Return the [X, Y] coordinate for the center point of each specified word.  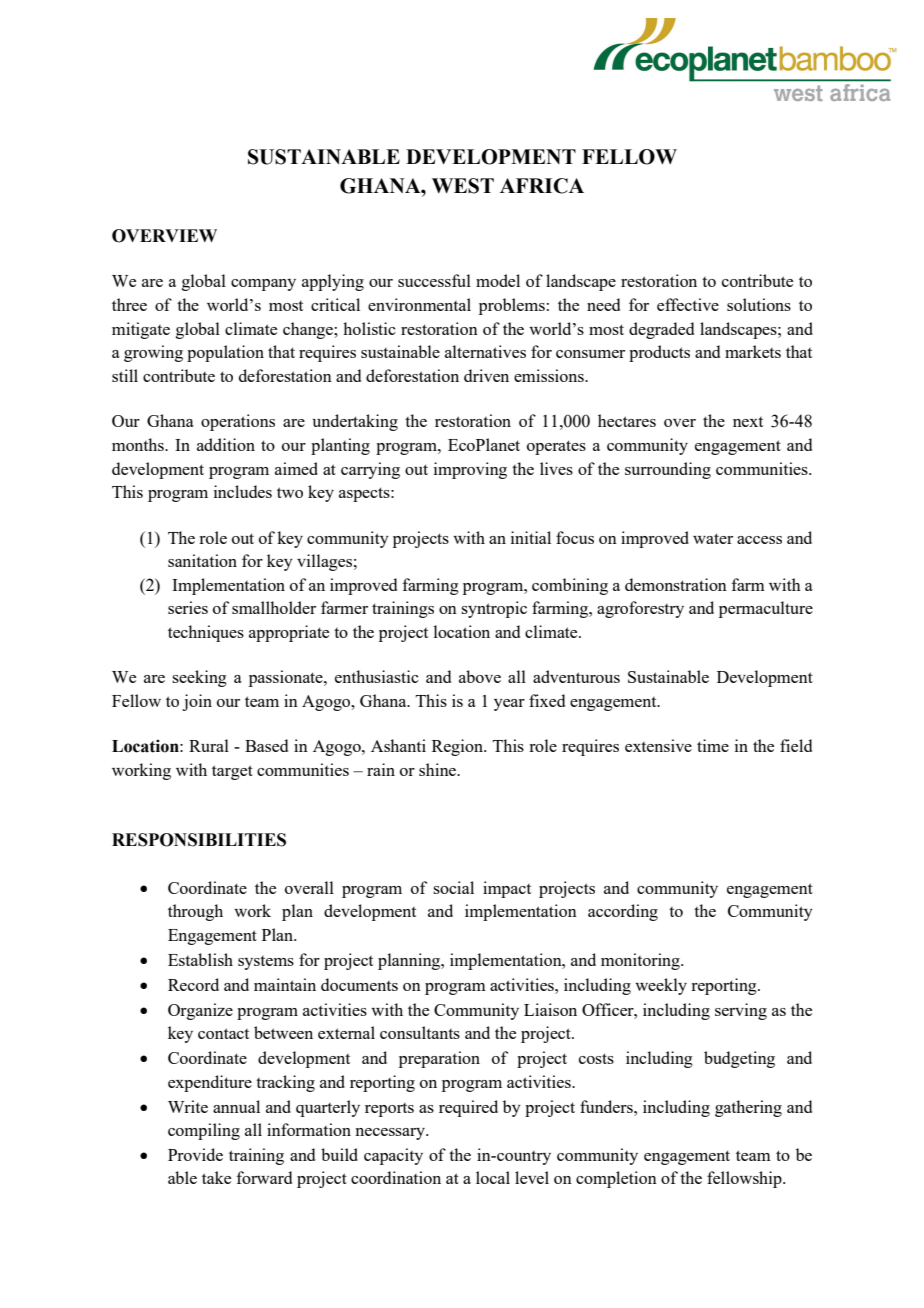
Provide [195, 1154]
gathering [748, 1108]
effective [688, 304]
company [263, 285]
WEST [463, 186]
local [493, 1177]
